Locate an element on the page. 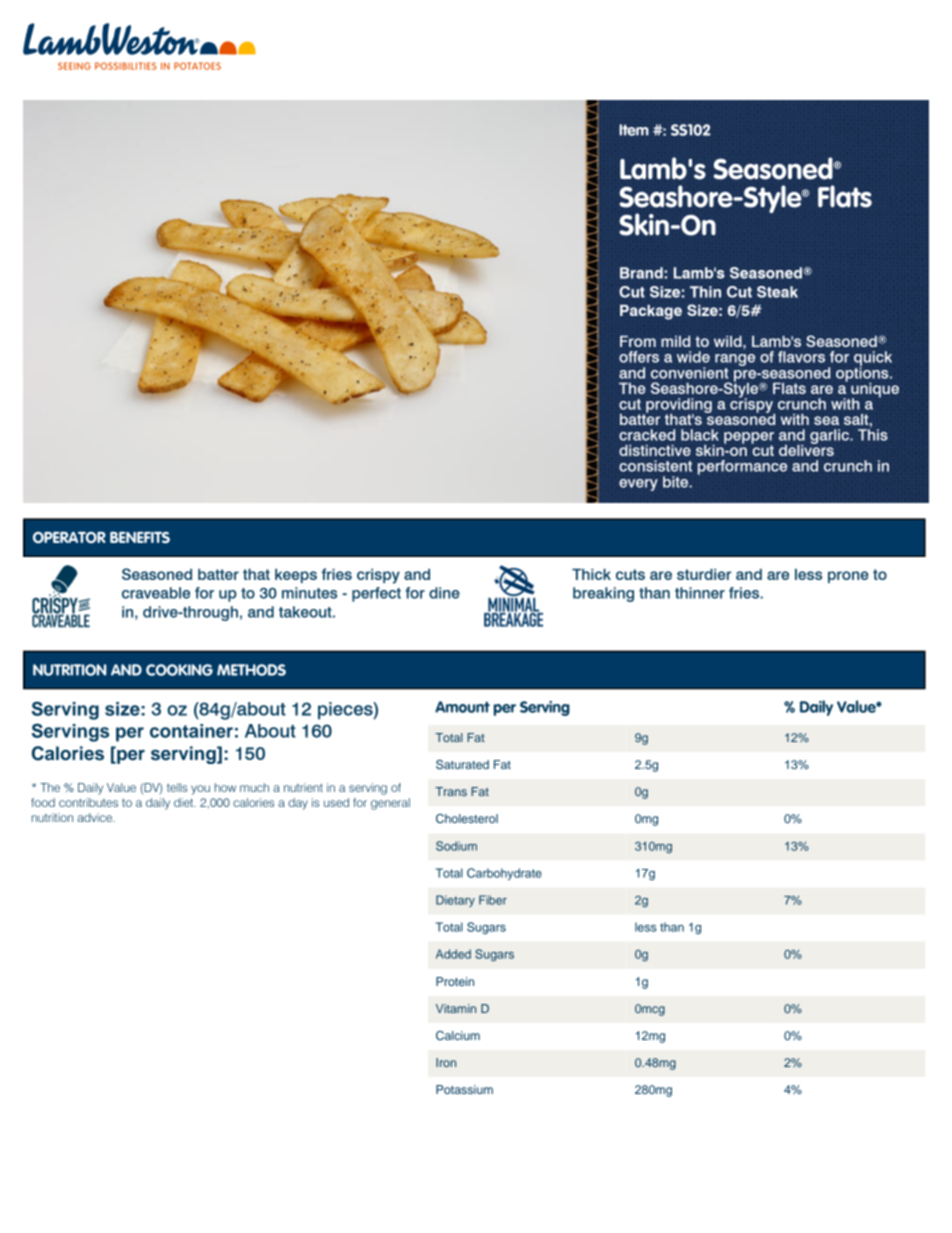 This image has height=1233, width=952. Trans is located at coordinates (451, 791).
